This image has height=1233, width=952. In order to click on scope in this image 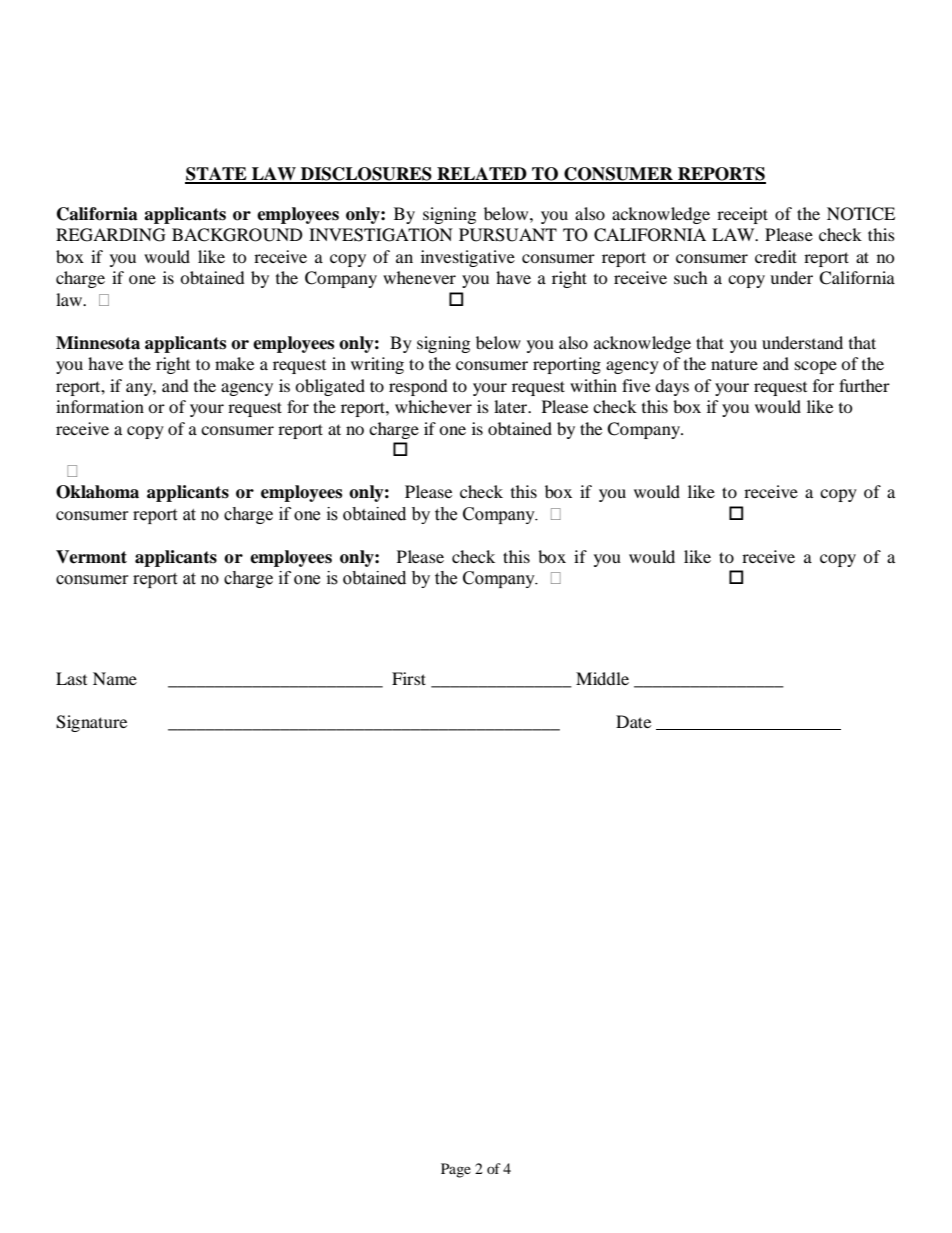, I will do `click(816, 367)`.
